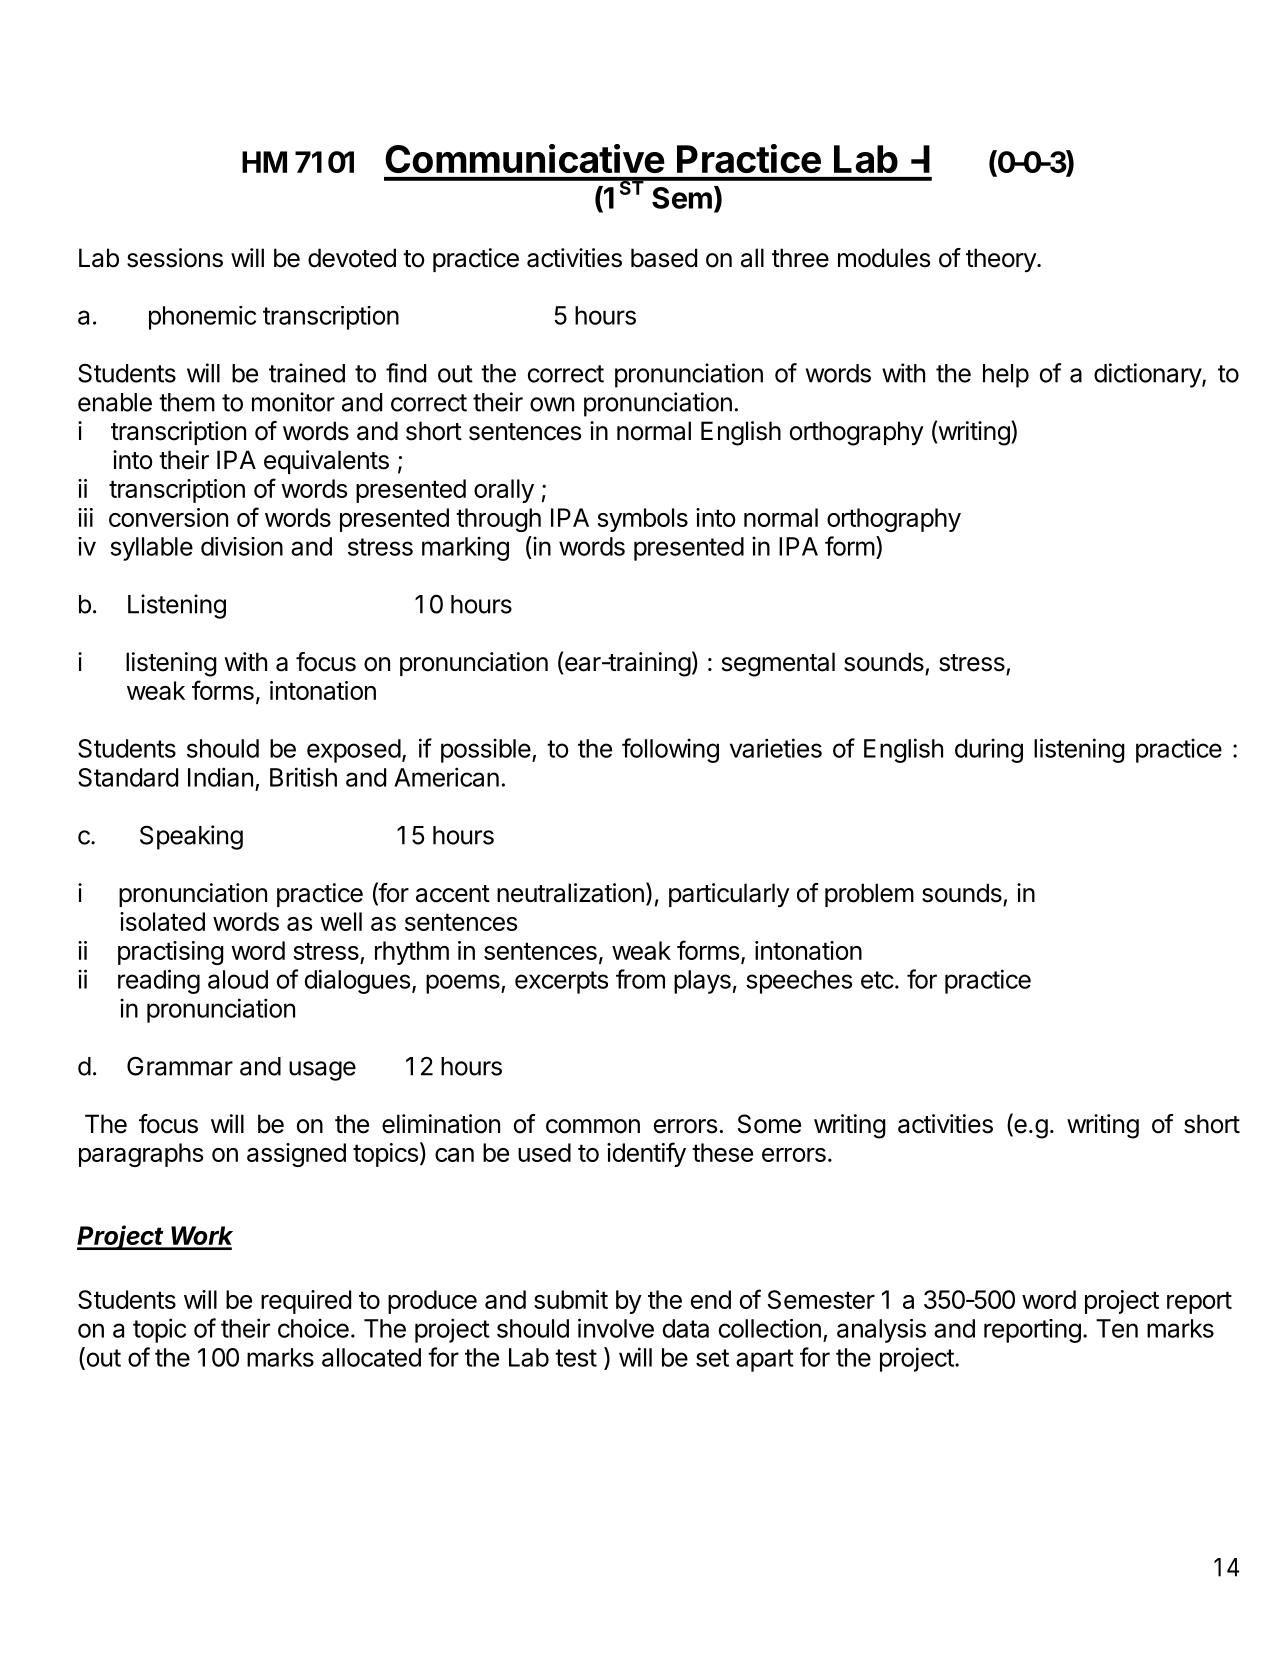 The width and height of the screenshot is (1280, 1657). I want to click on Communicative, so click(525, 158).
